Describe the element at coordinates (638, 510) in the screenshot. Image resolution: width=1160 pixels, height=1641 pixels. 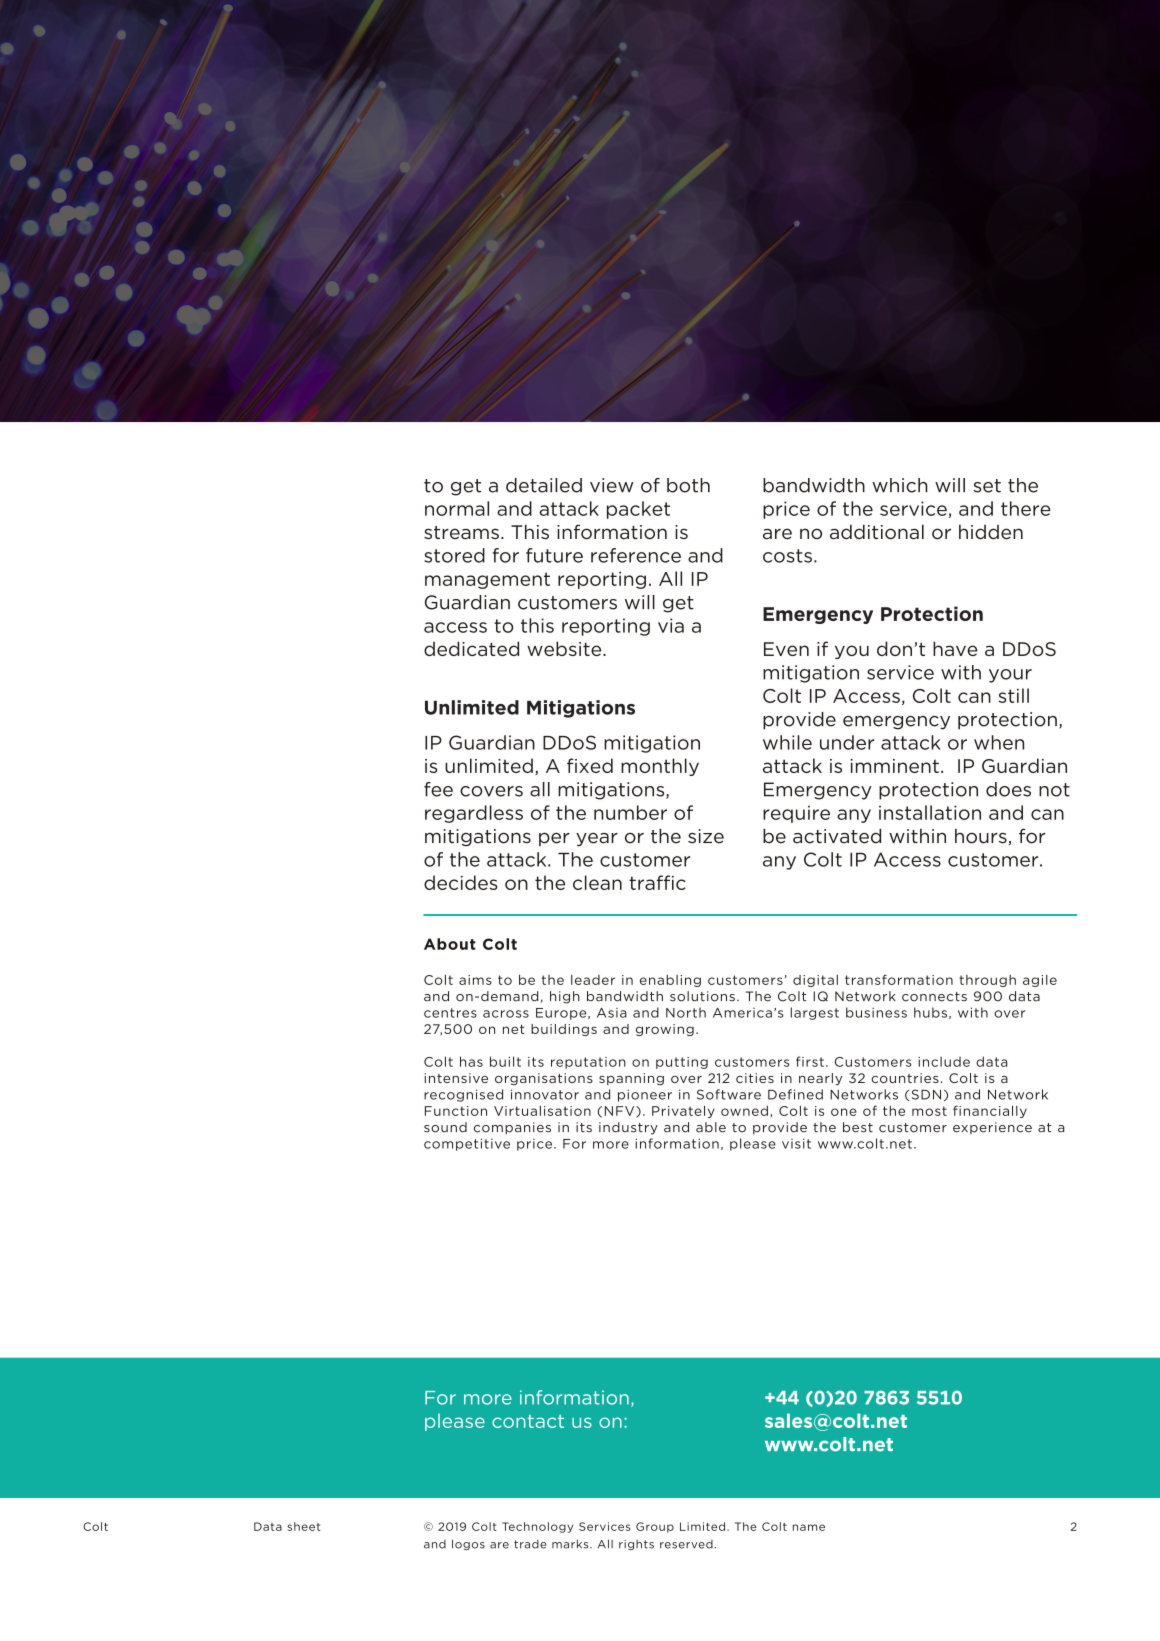
I see `packet` at that location.
